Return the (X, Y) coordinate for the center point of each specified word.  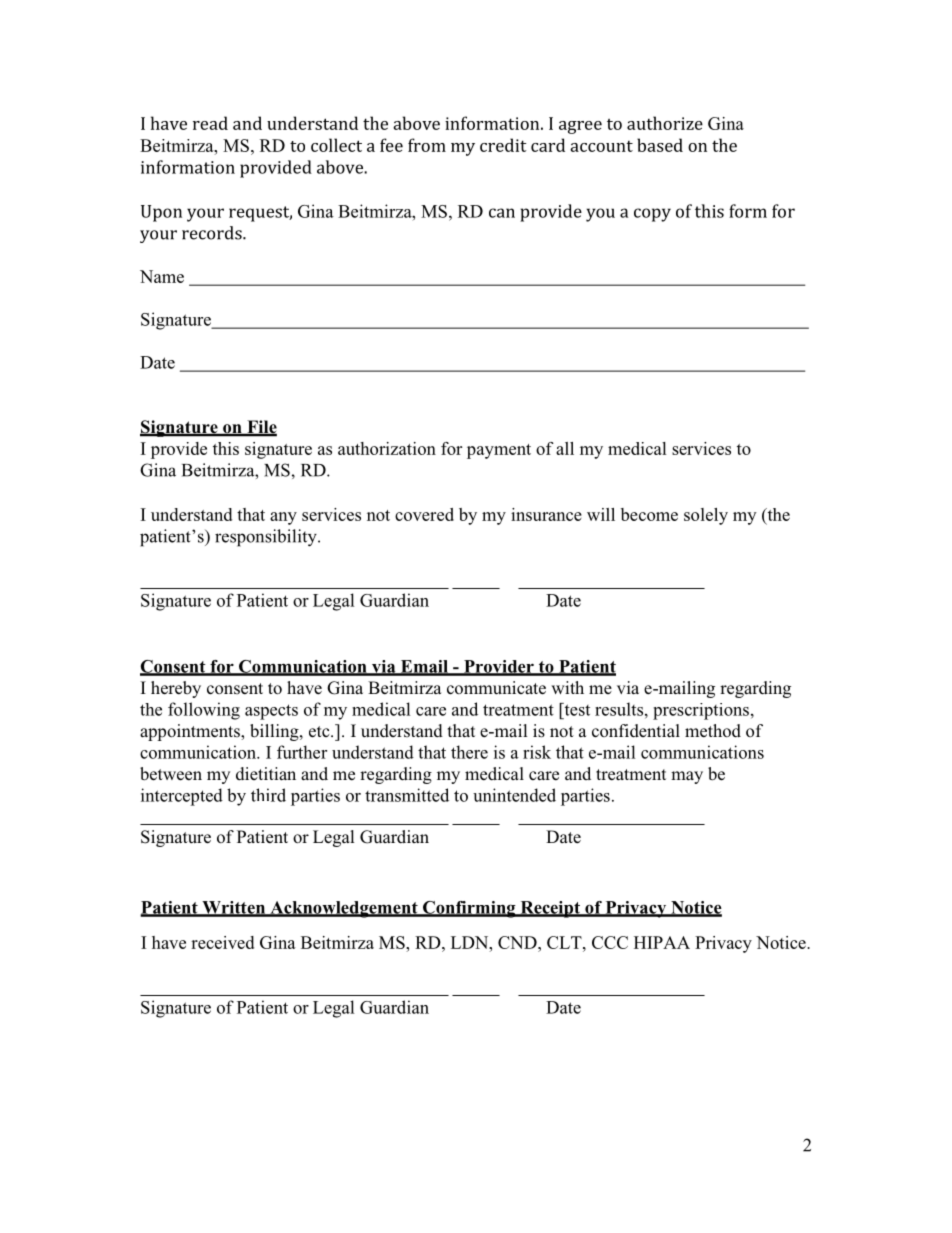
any (283, 518)
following (204, 711)
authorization (387, 448)
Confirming (469, 909)
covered (424, 514)
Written (234, 908)
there (469, 752)
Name (162, 276)
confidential (636, 731)
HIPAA (662, 942)
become (649, 514)
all (565, 448)
